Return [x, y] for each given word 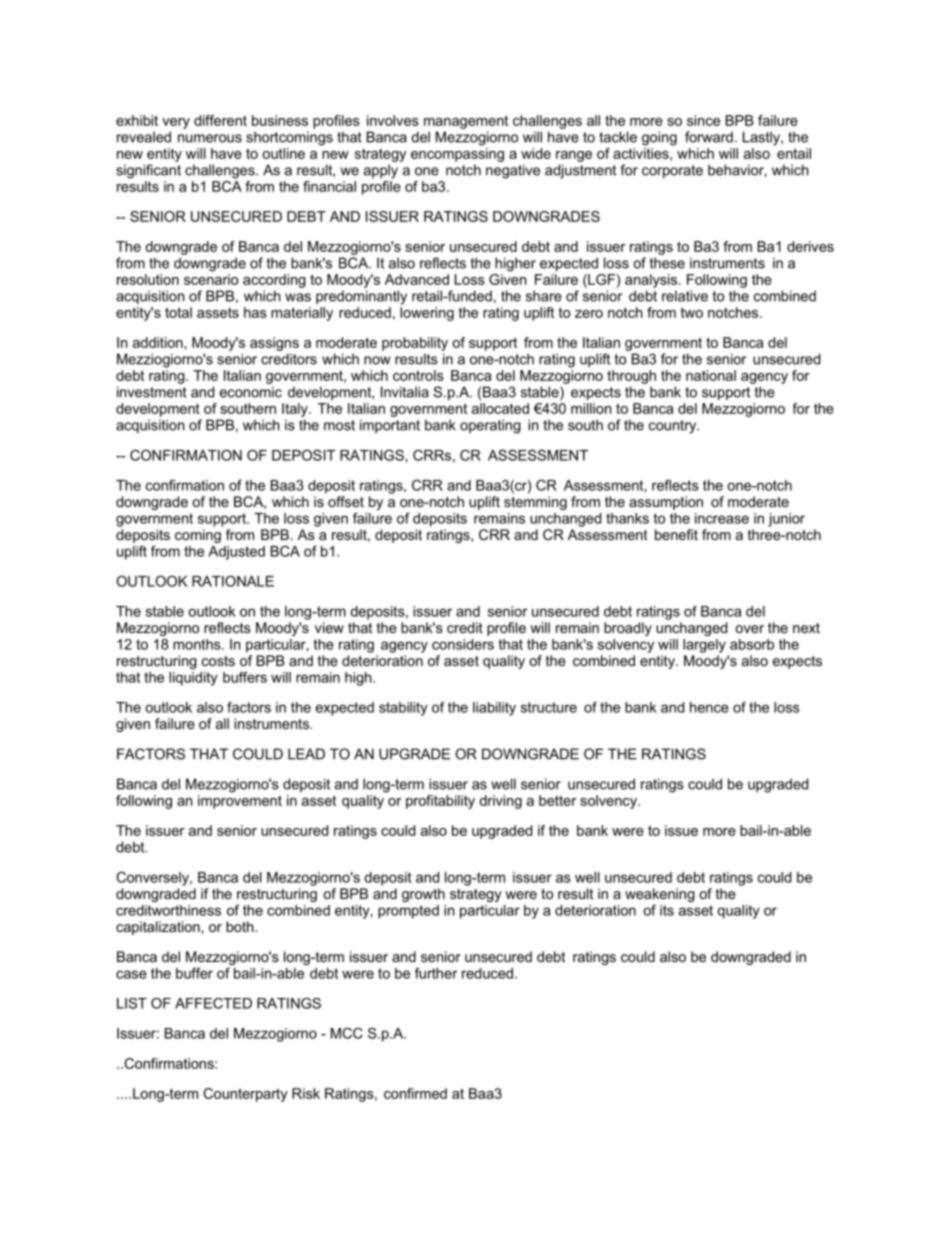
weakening [660, 895]
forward [709, 137]
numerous [210, 138]
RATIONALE [233, 581]
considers [463, 644]
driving [500, 802]
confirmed [415, 1093]
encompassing [457, 153]
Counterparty [245, 1095]
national [711, 375]
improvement [240, 802]
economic [251, 392]
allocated [500, 408]
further [436, 973]
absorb [752, 644]
